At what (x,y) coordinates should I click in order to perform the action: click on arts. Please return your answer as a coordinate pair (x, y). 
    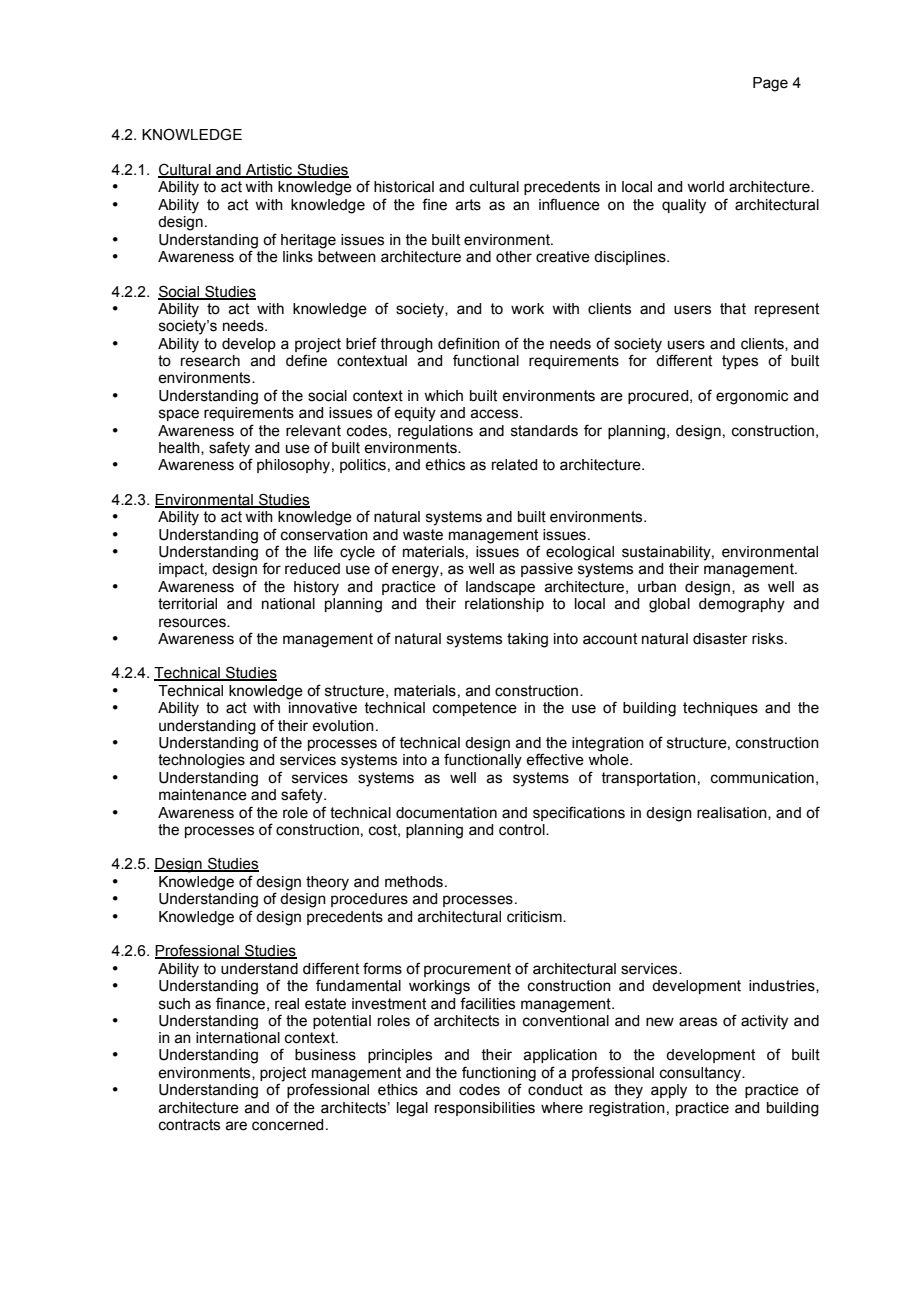
    Looking at the image, I should click on (468, 205).
